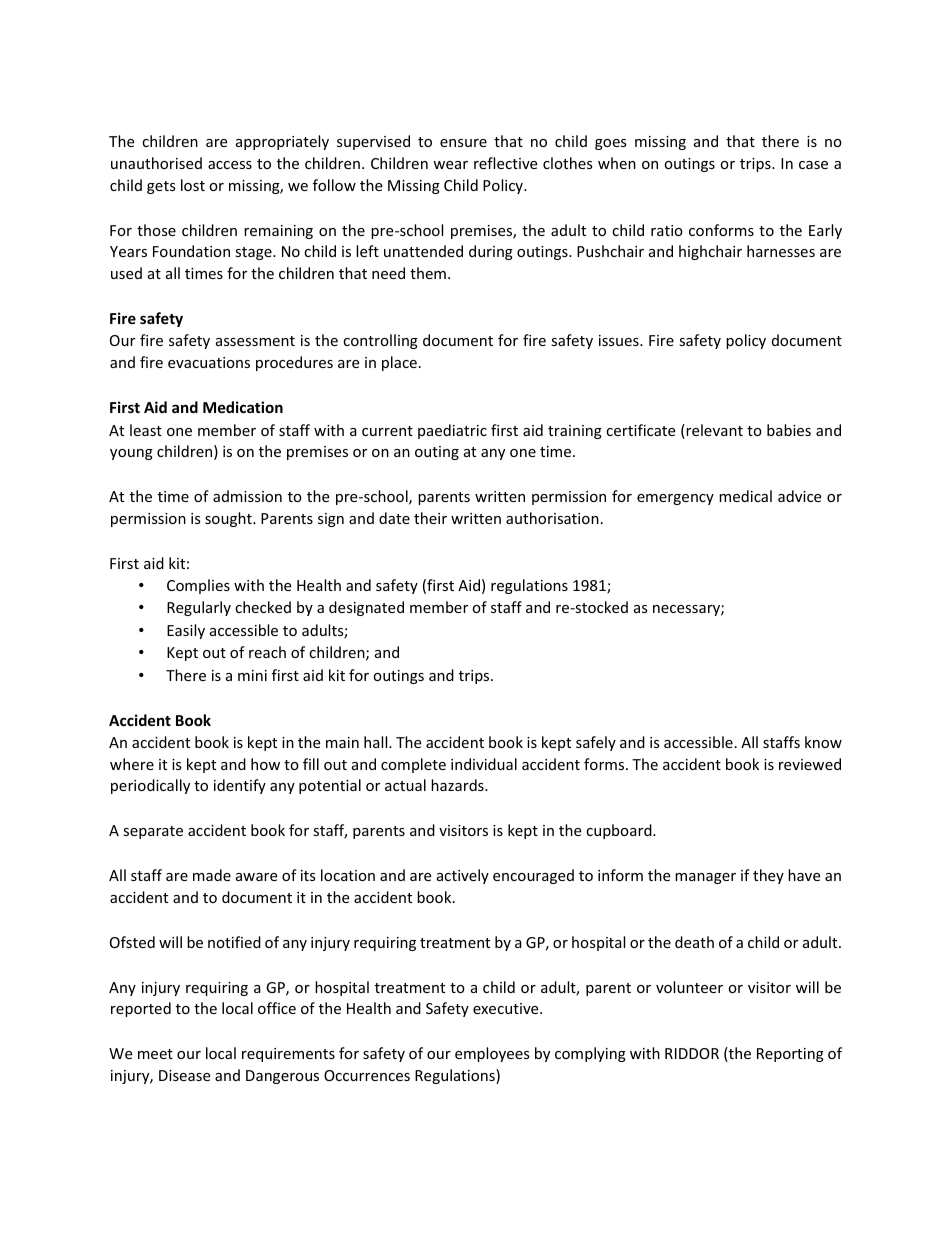  Describe the element at coordinates (153, 832) in the document. I see `separate` at that location.
